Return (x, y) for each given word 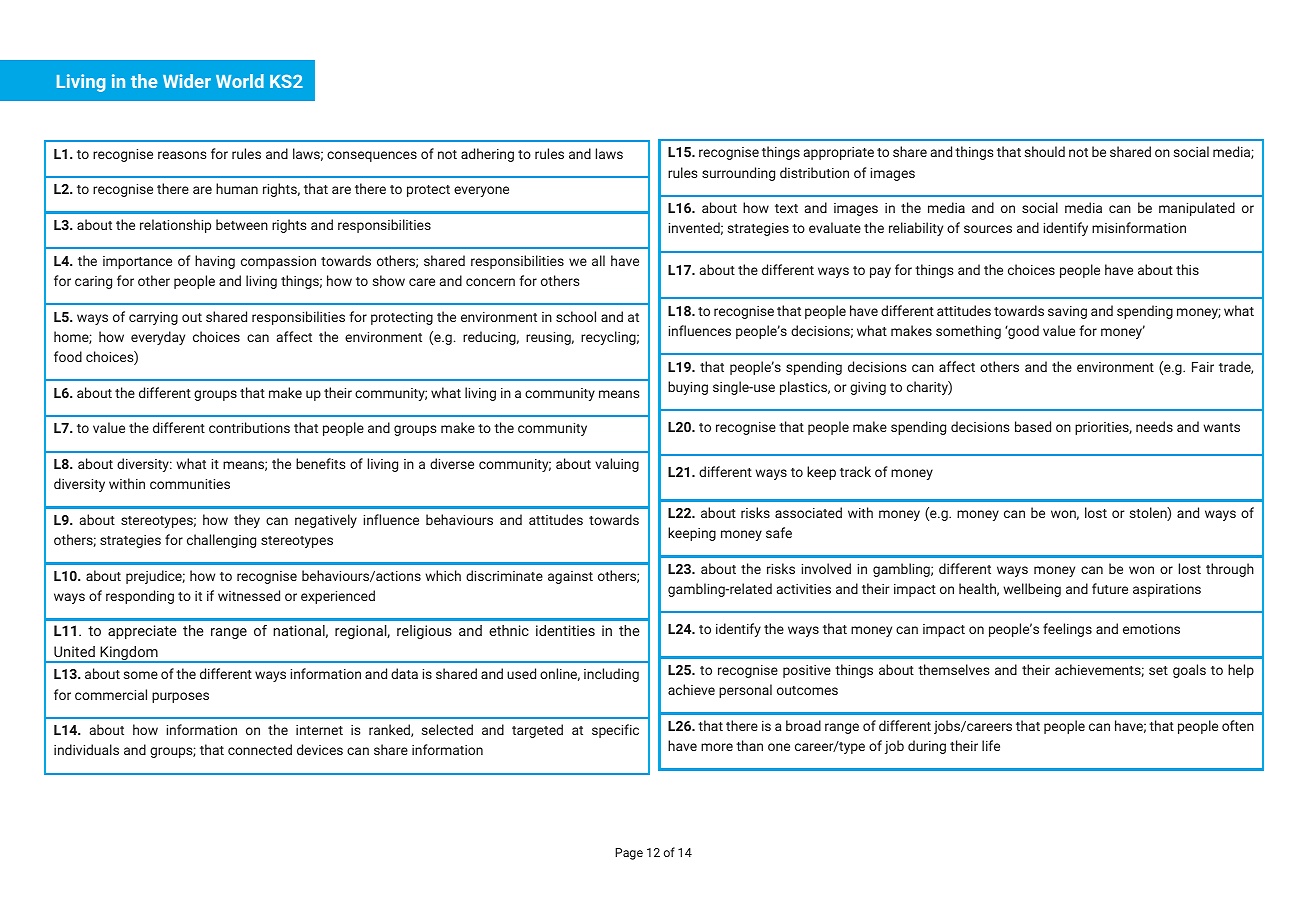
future (1110, 588)
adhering (487, 155)
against (570, 577)
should (1045, 151)
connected (260, 749)
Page (629, 854)
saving (1067, 312)
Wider (187, 81)
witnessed (249, 595)
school (576, 316)
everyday (158, 338)
